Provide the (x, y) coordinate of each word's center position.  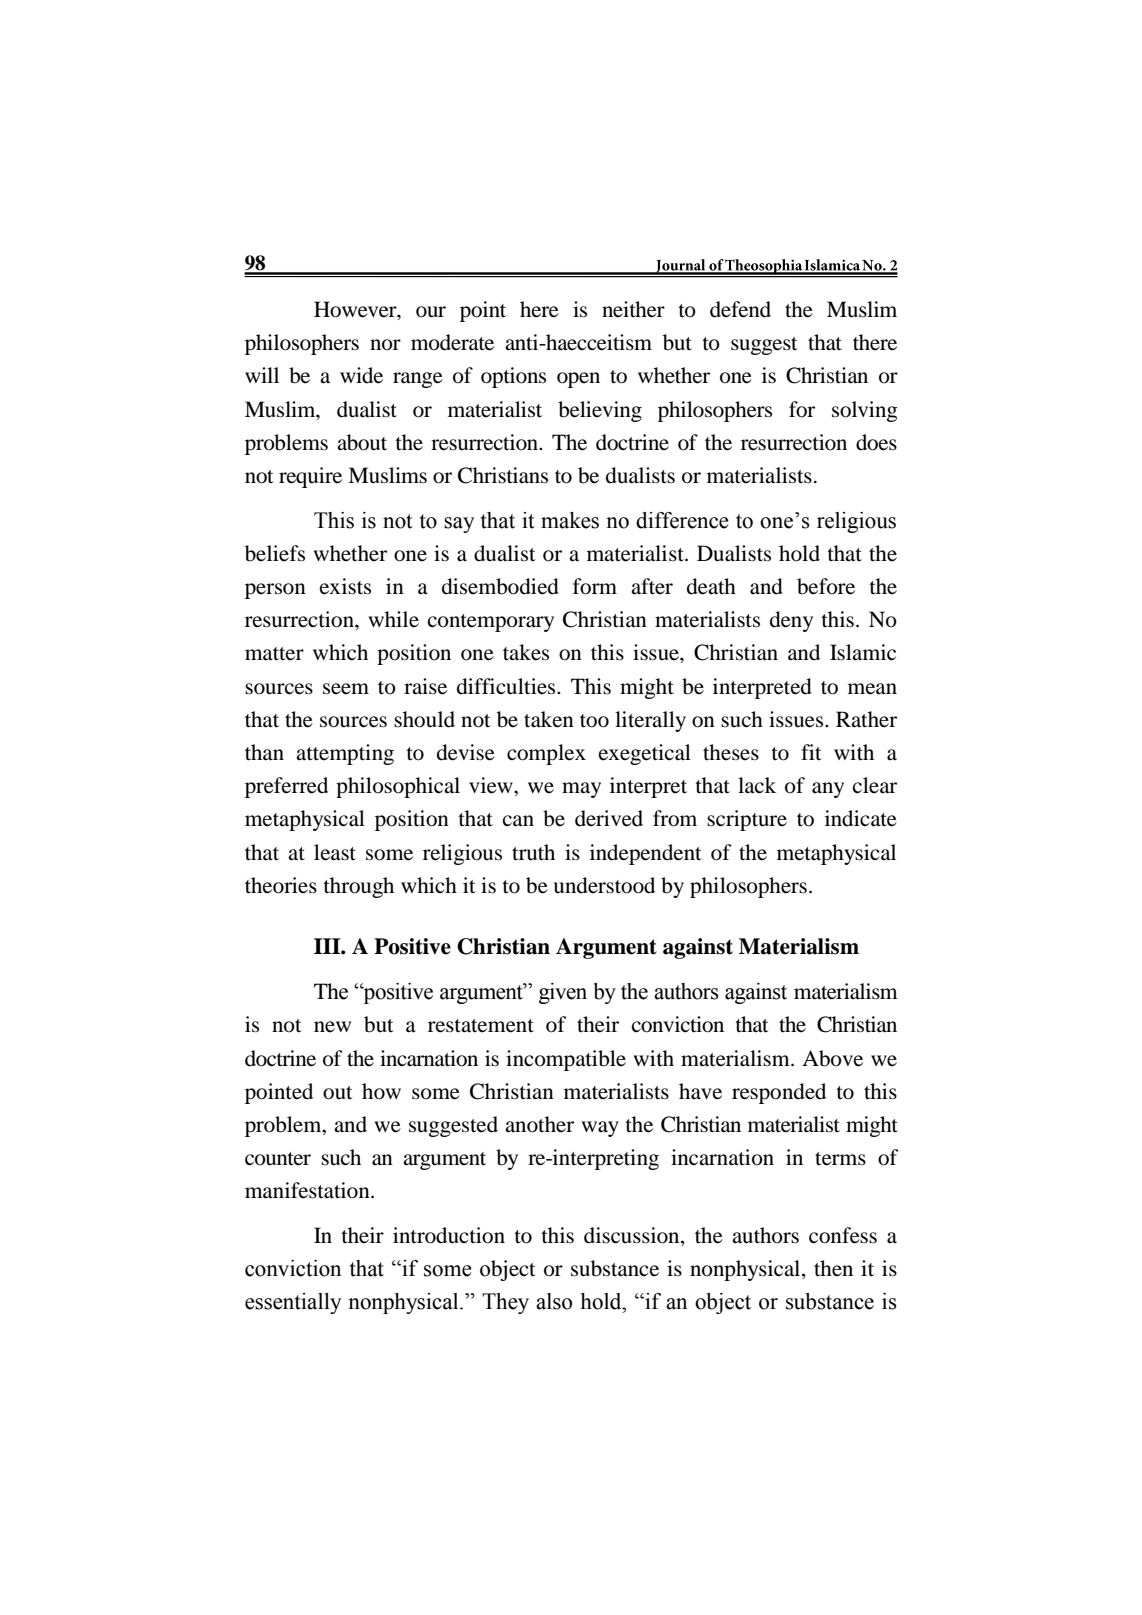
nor (385, 345)
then (833, 1268)
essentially (293, 1303)
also (554, 1301)
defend (740, 309)
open (578, 380)
